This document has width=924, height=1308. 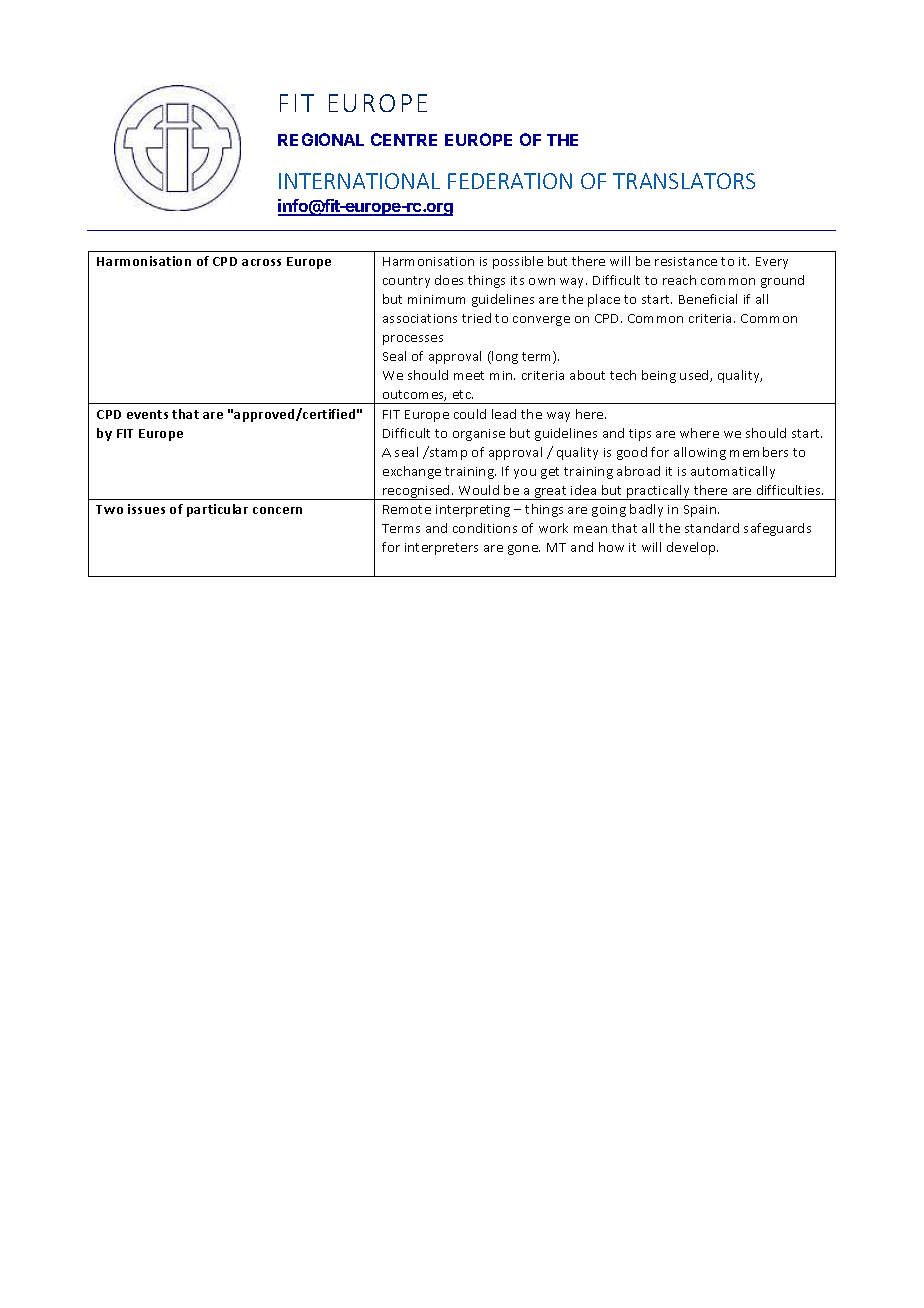 I want to click on CENTRE, so click(x=404, y=139).
